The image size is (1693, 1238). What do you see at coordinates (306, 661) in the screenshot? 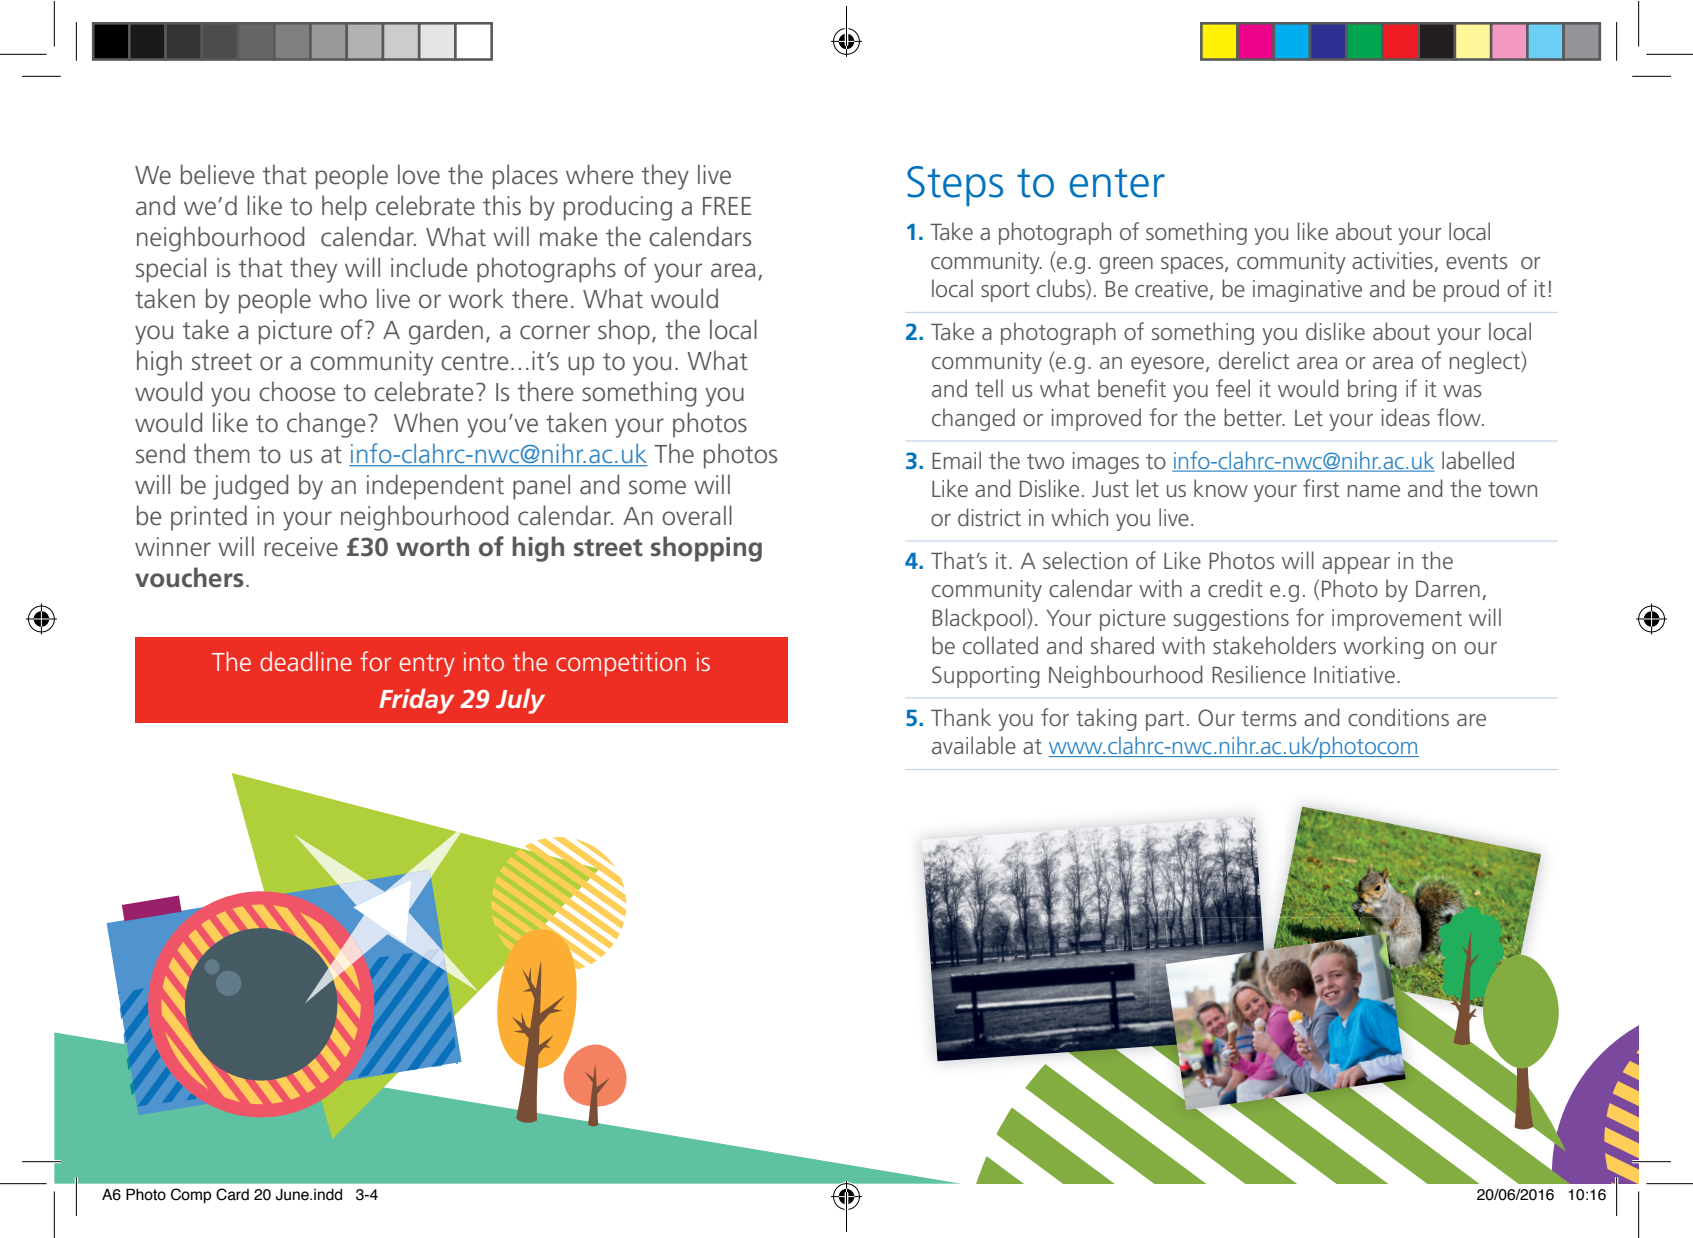
I see `deadline` at bounding box center [306, 661].
